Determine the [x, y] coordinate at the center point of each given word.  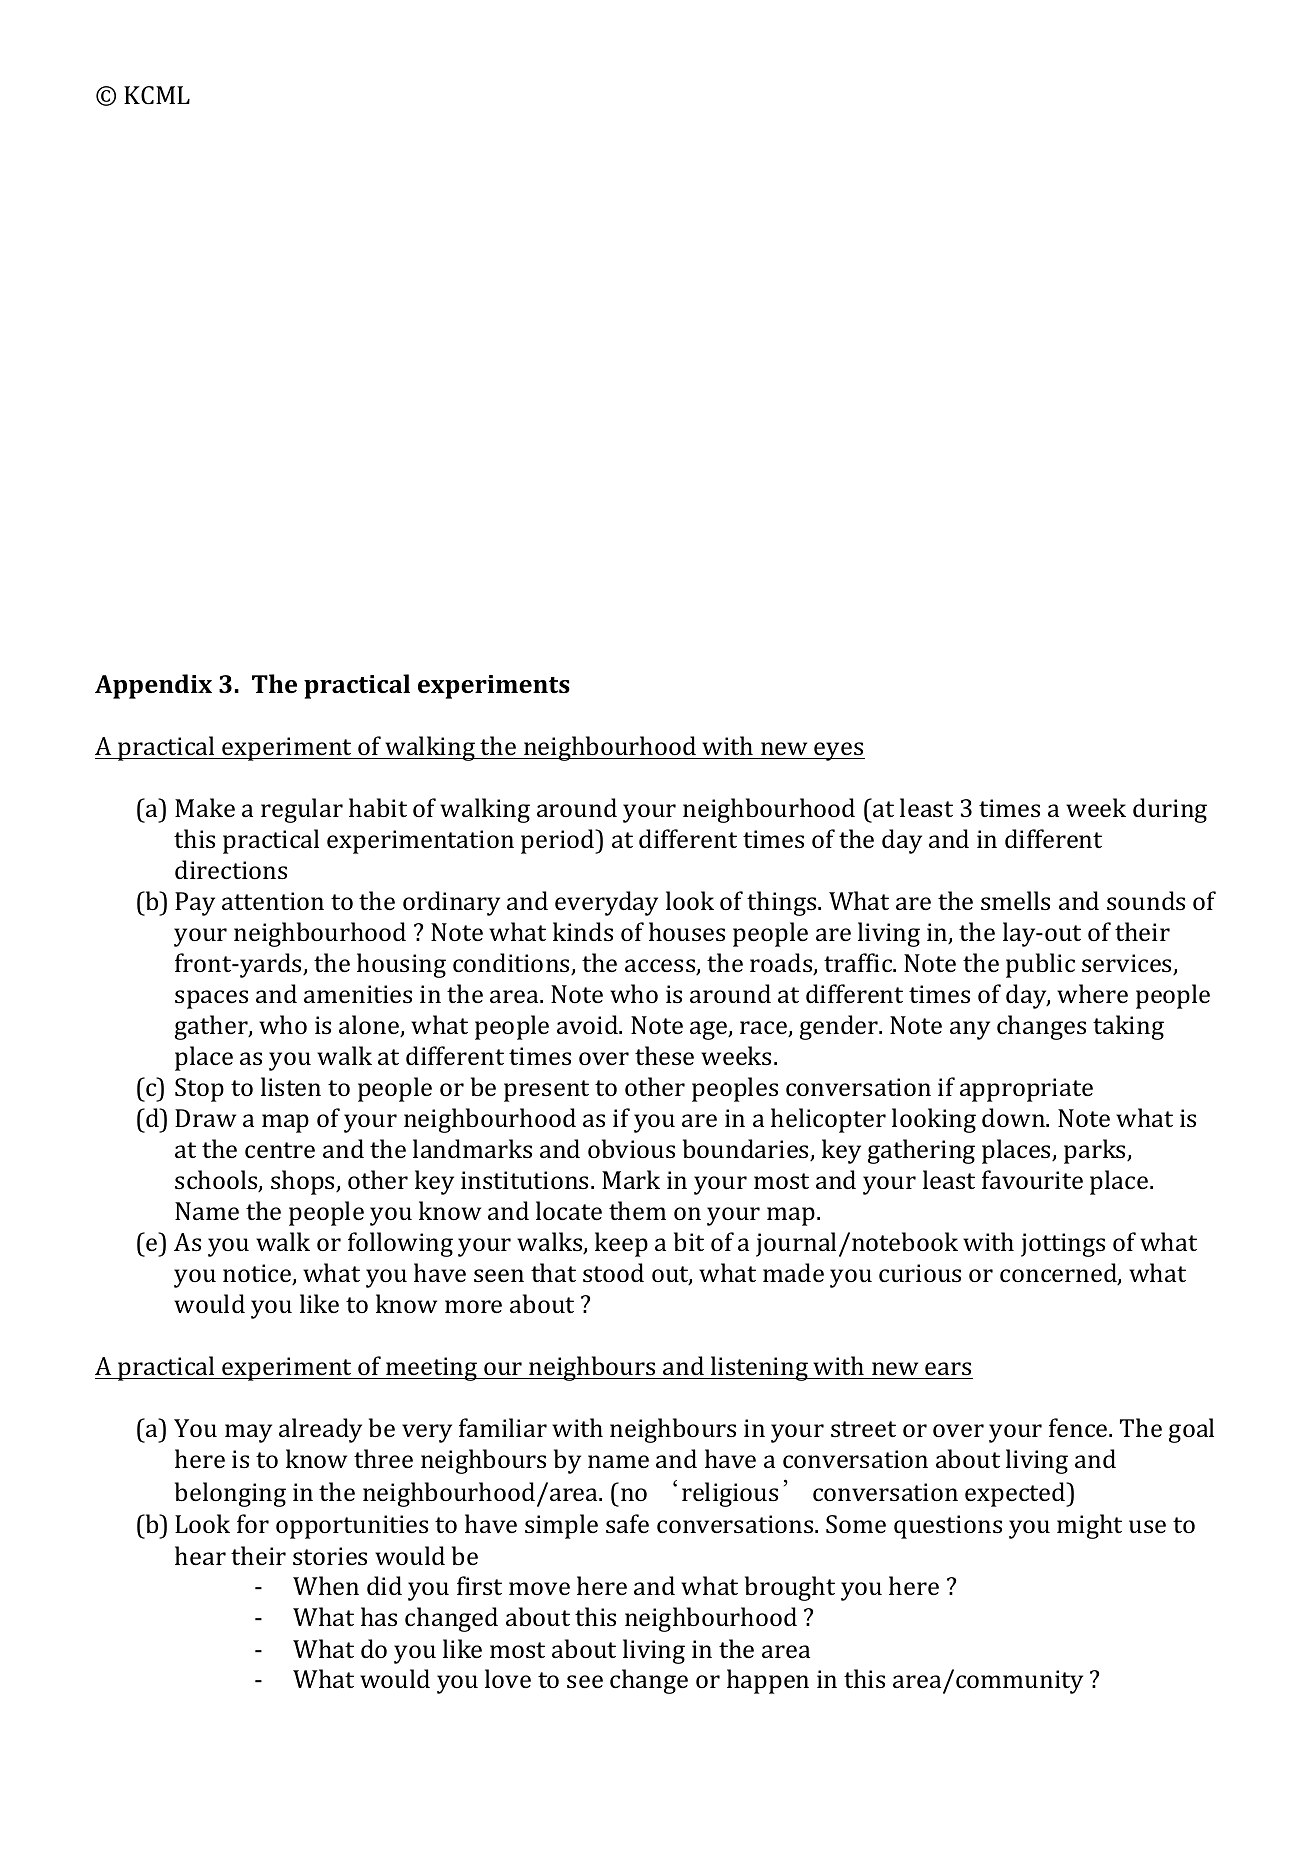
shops [304, 1182]
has [379, 1616]
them [637, 1210]
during [1170, 810]
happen [768, 1681]
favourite [1032, 1179]
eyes [839, 751]
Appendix [153, 686]
